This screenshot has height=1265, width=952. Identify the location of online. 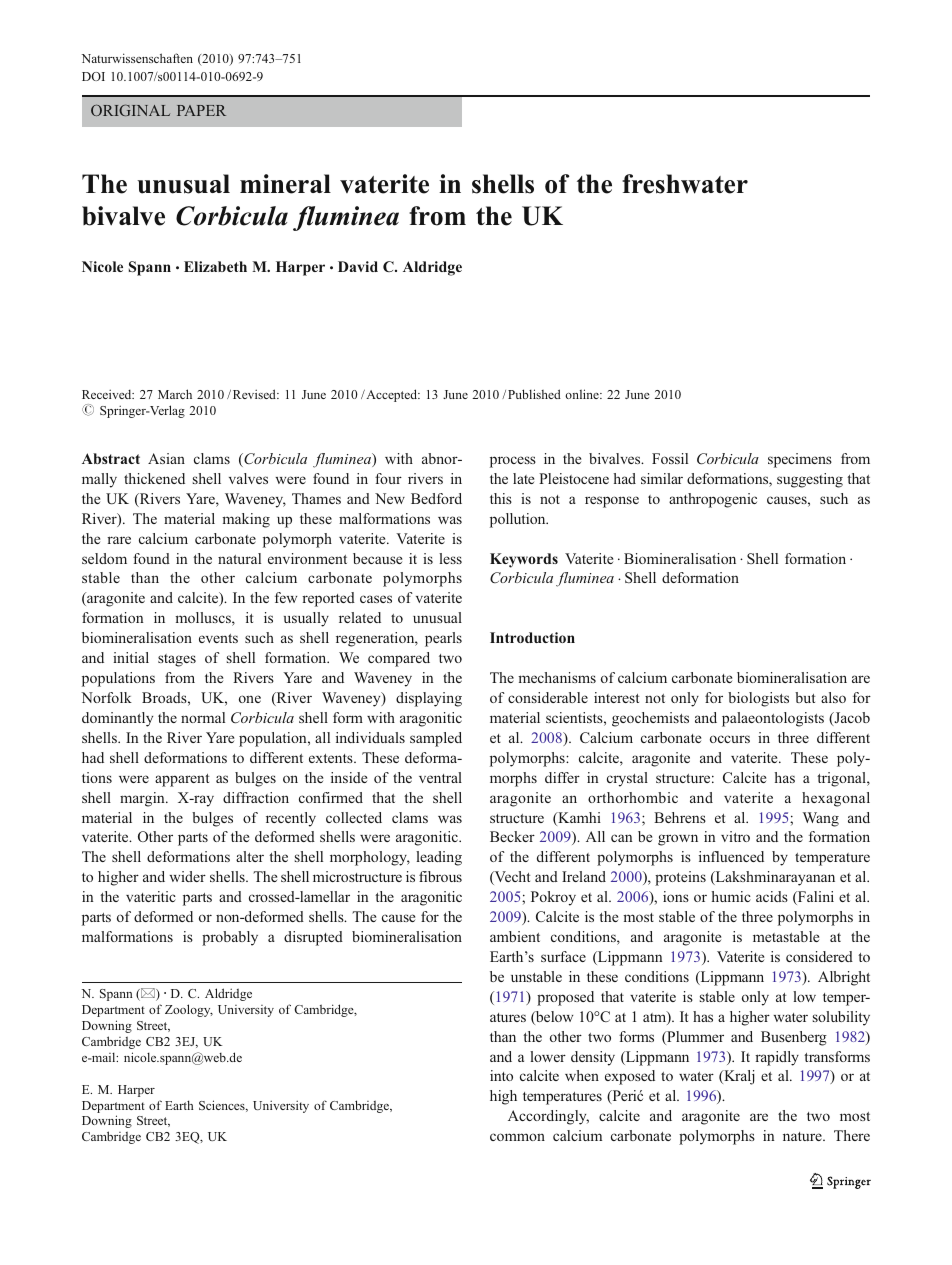
(583, 394).
